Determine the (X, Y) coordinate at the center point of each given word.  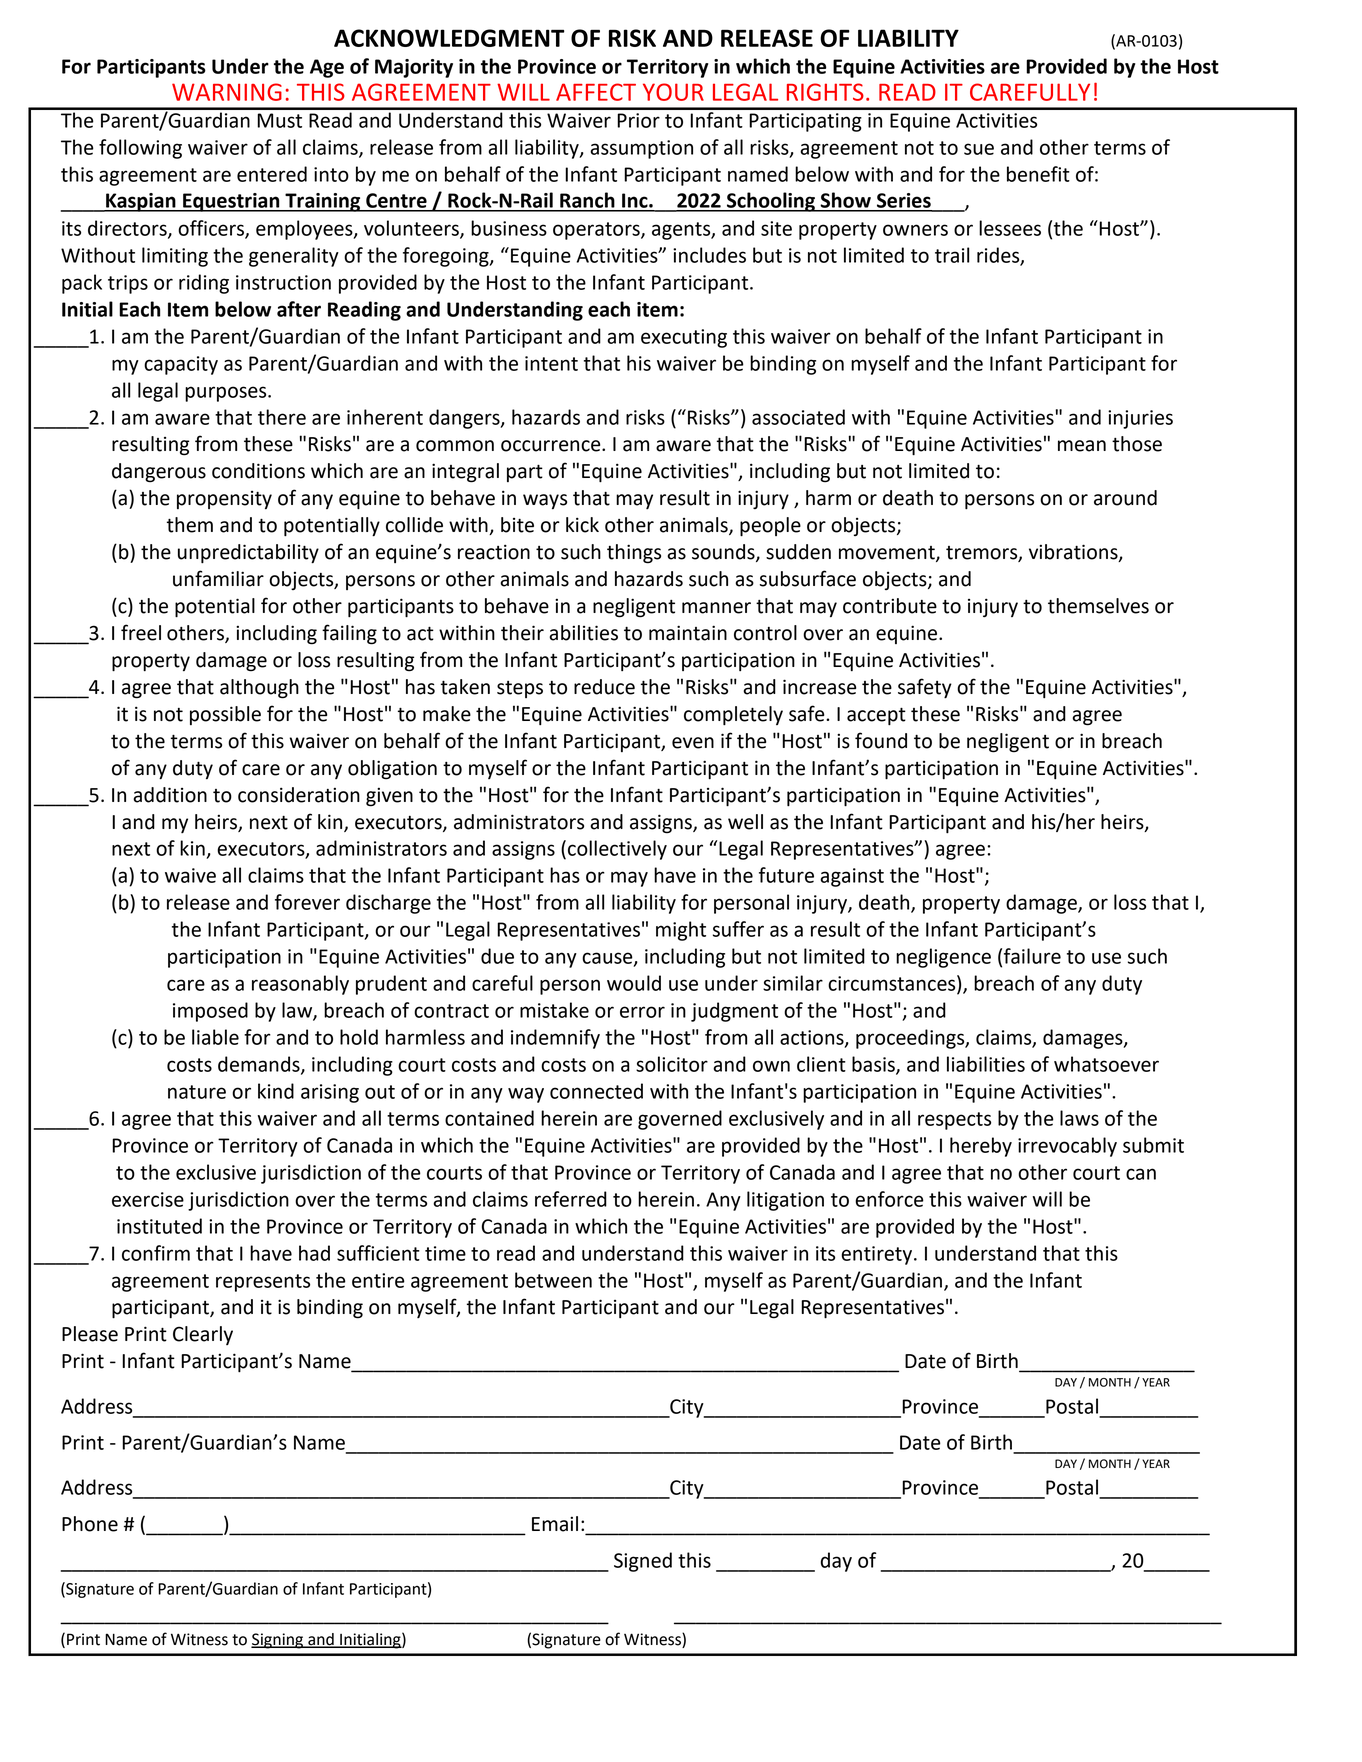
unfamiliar (218, 578)
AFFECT (596, 92)
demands (260, 1065)
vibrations (1074, 553)
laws (1079, 1118)
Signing (278, 1641)
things (634, 554)
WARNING (227, 92)
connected (596, 1091)
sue (979, 149)
